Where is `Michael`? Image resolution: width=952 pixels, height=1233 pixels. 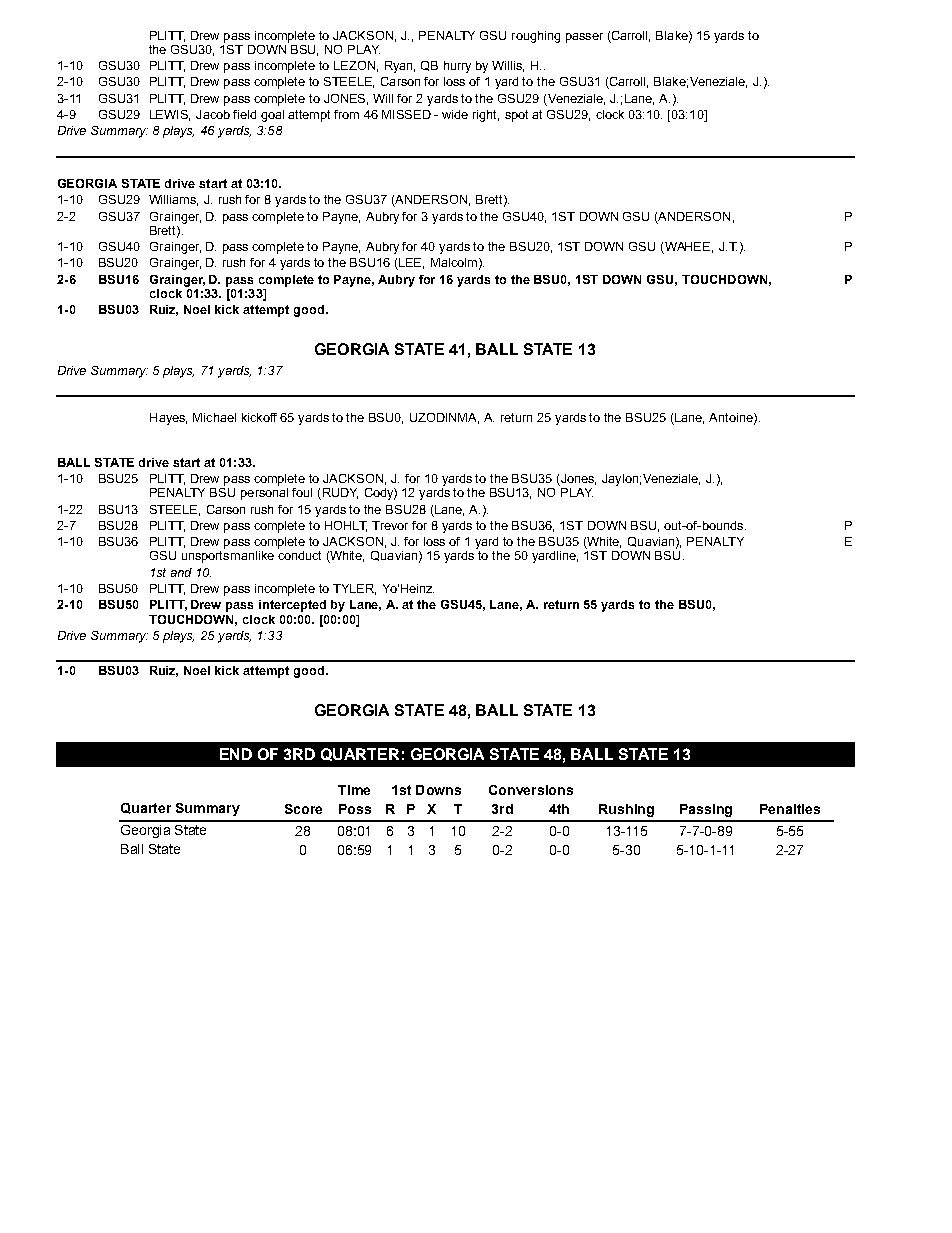 Michael is located at coordinates (214, 417).
